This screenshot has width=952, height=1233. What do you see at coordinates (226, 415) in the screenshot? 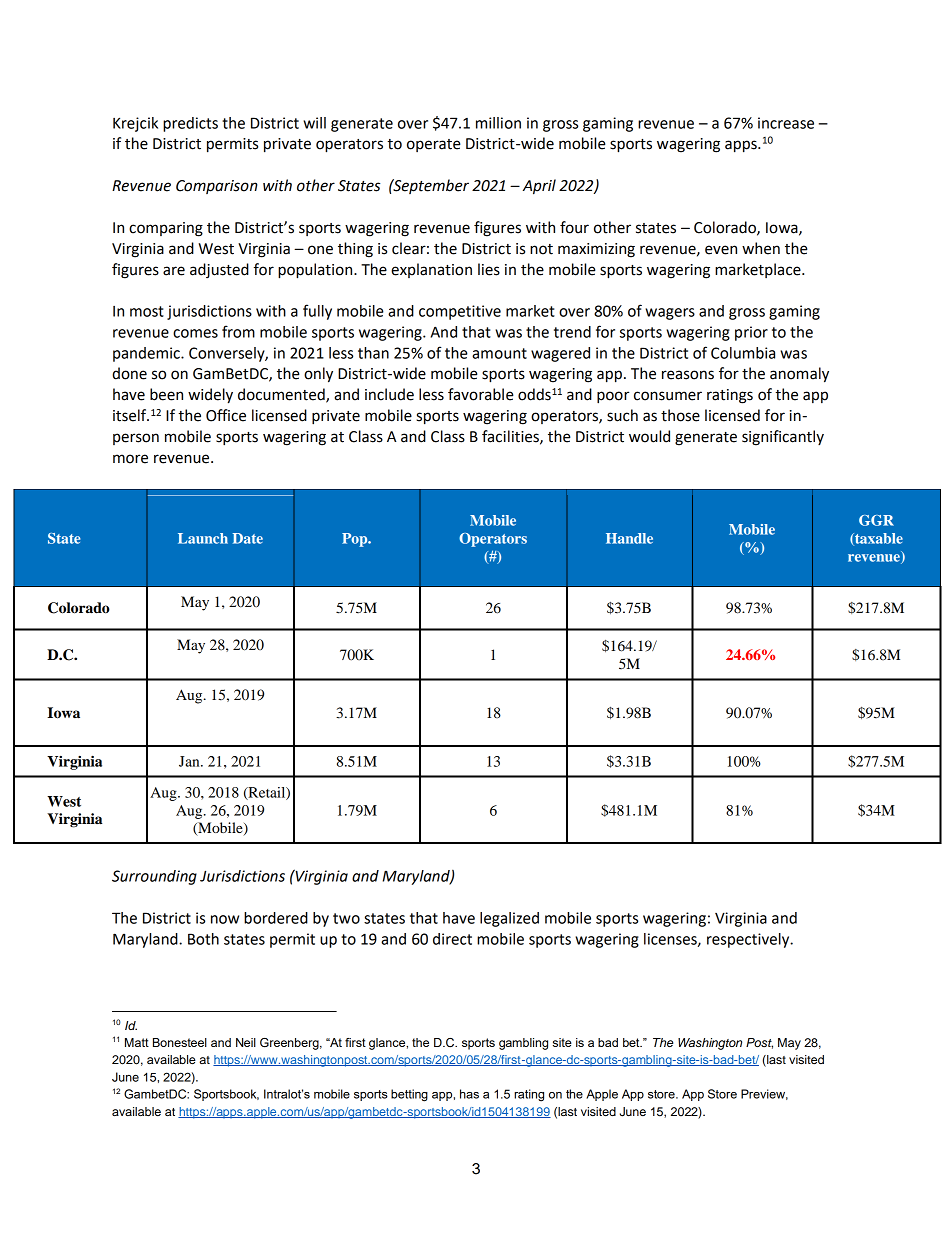
I see `Office` at bounding box center [226, 415].
